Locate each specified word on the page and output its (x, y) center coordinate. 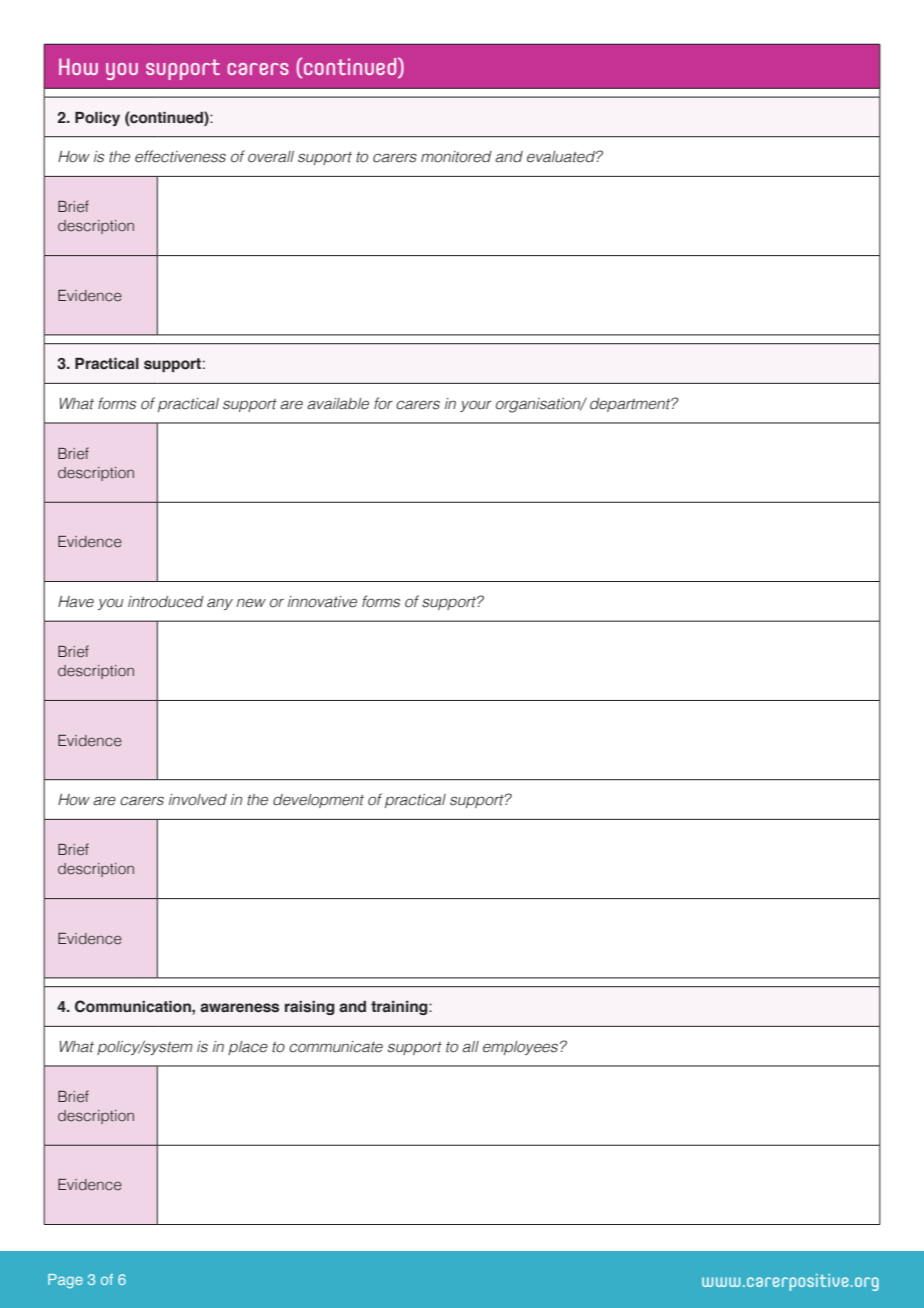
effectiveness (180, 156)
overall (271, 157)
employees (522, 1048)
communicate (336, 1047)
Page (65, 1281)
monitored (456, 157)
